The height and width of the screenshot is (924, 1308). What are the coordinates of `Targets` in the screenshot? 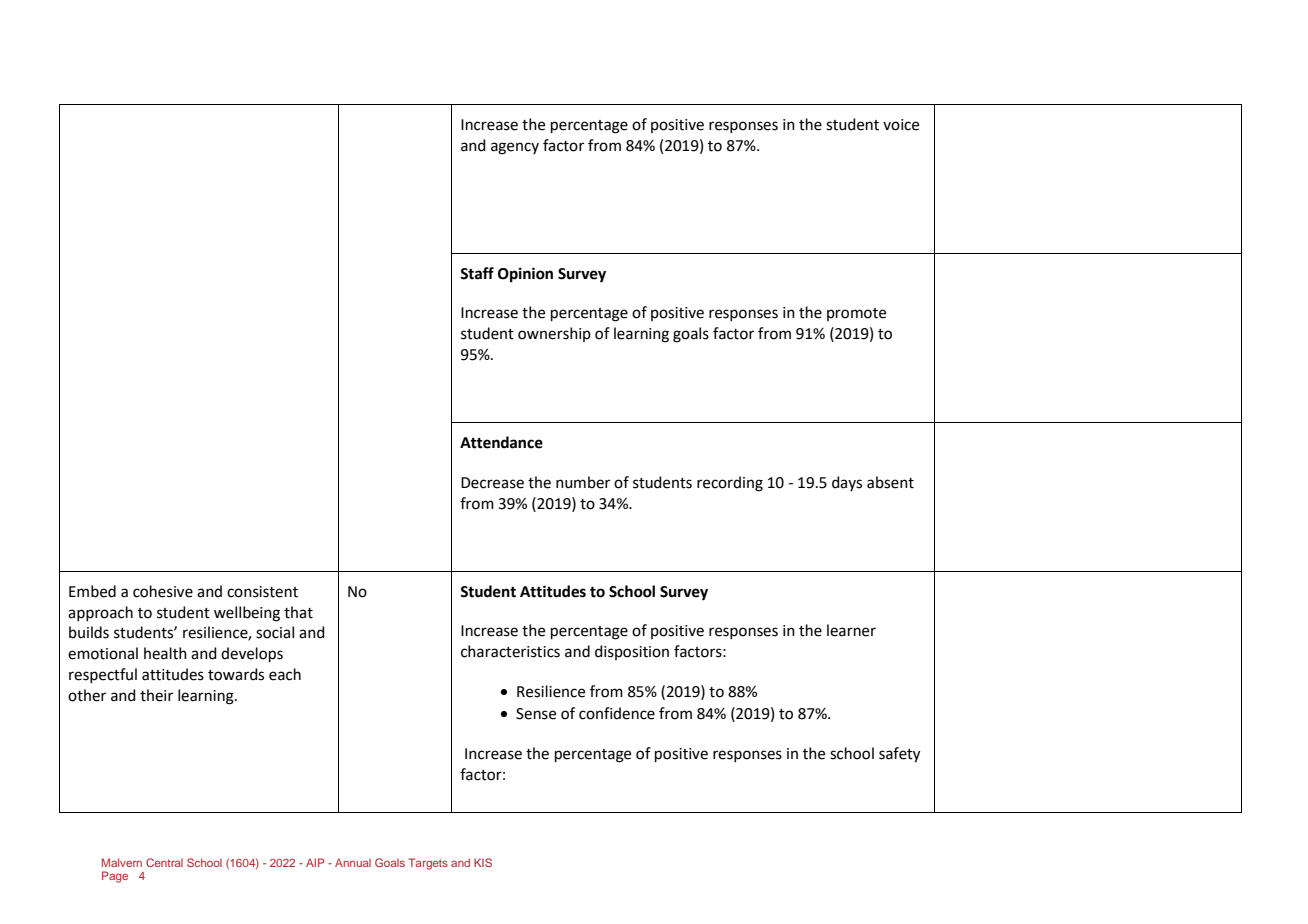 It's located at (428, 864).
